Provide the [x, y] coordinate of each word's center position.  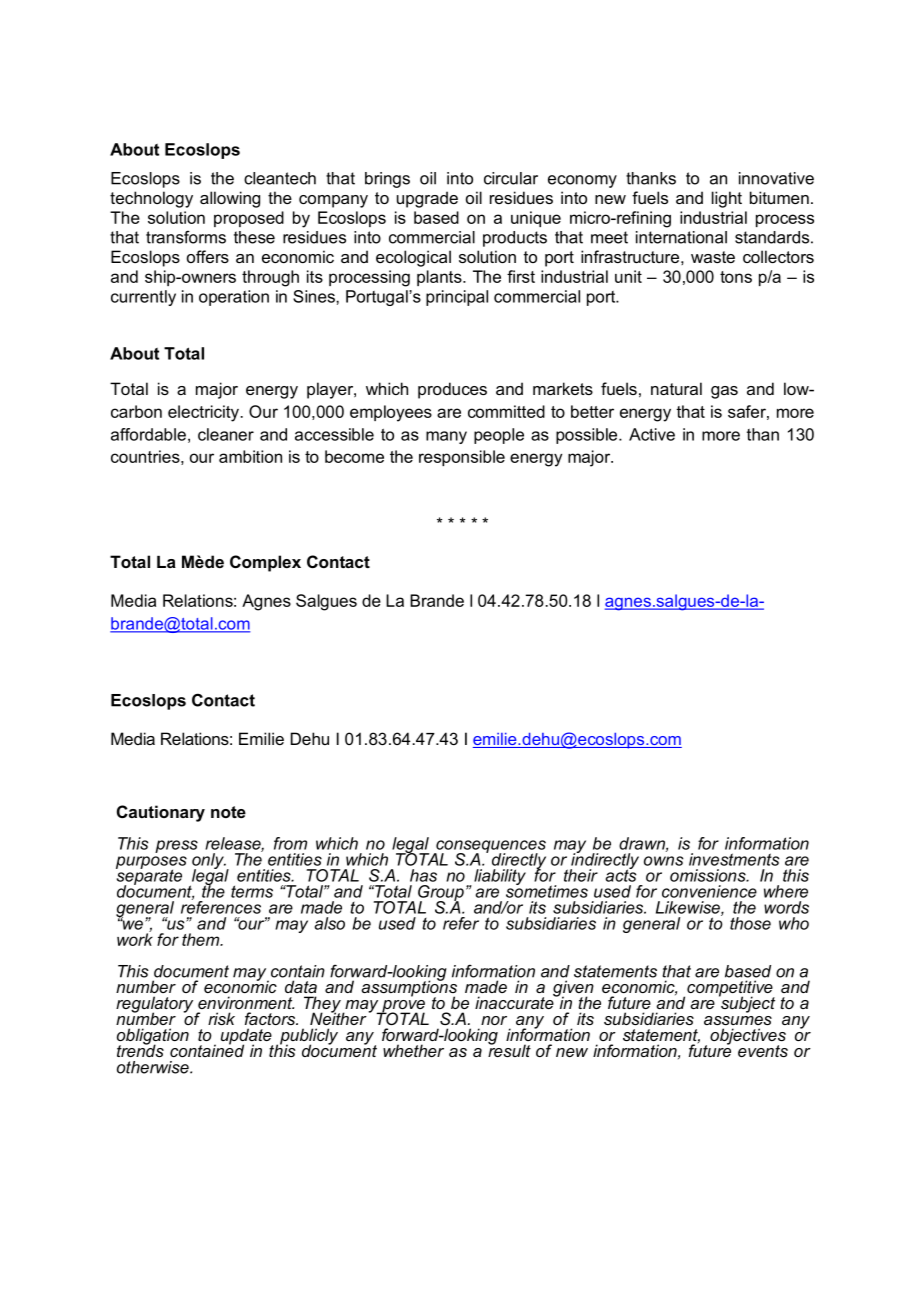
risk [221, 1018]
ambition [250, 456]
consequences [490, 847]
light [727, 199]
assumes [738, 1020]
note [228, 812]
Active [652, 434]
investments [734, 859]
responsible [462, 458]
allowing [230, 199]
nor [494, 1020]
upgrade [427, 199]
